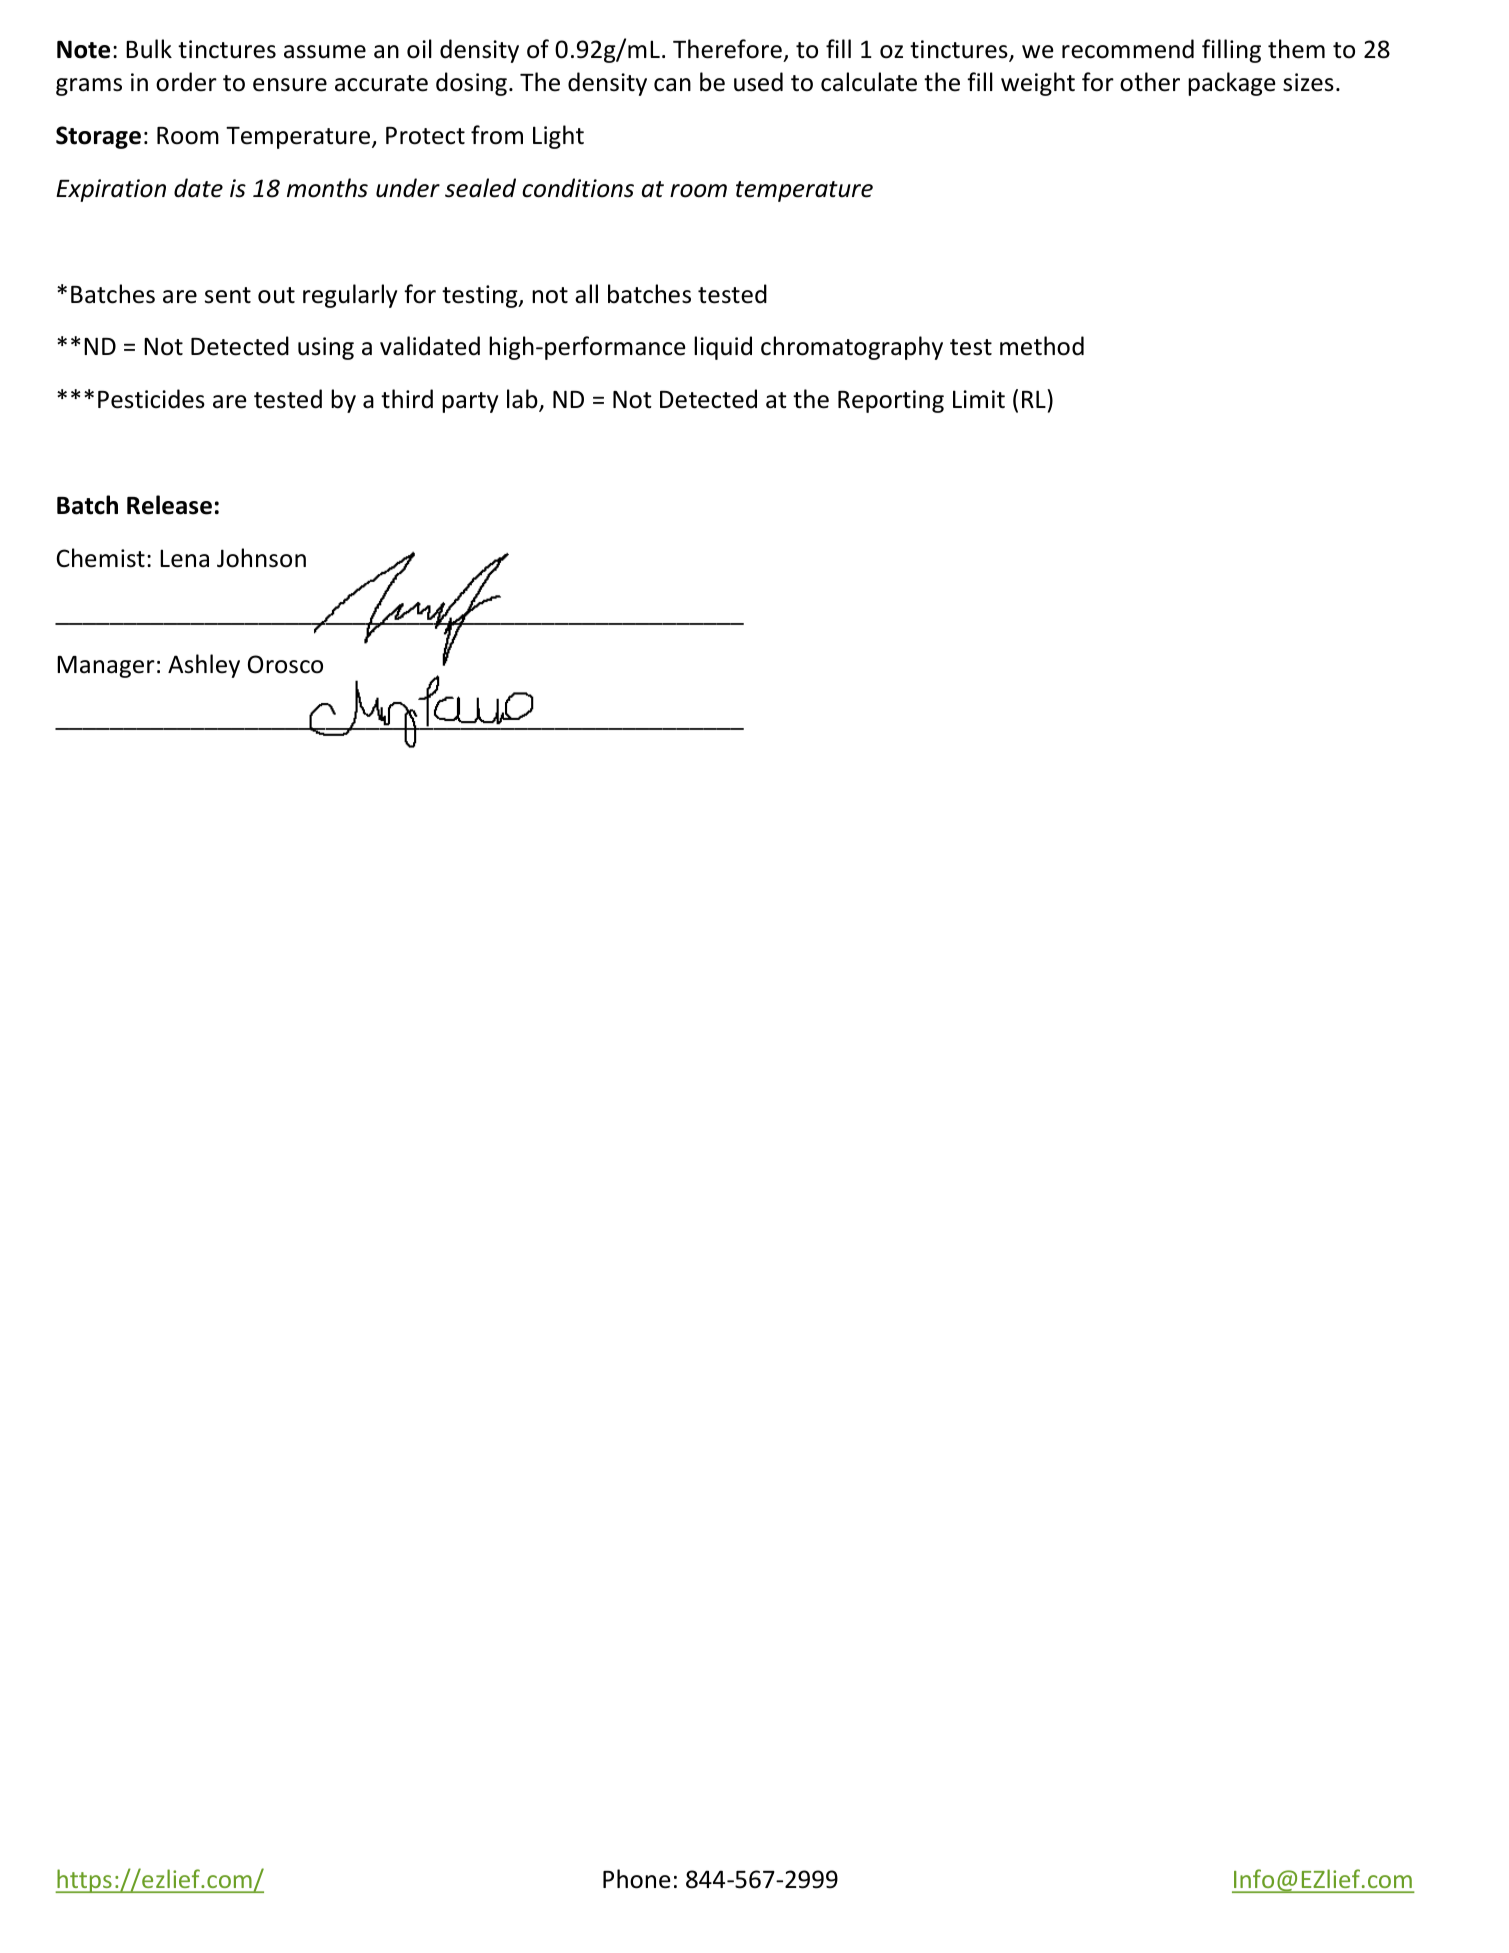 The width and height of the image is (1509, 1953). Describe the element at coordinates (184, 558) in the image. I see `Lena` at that location.
